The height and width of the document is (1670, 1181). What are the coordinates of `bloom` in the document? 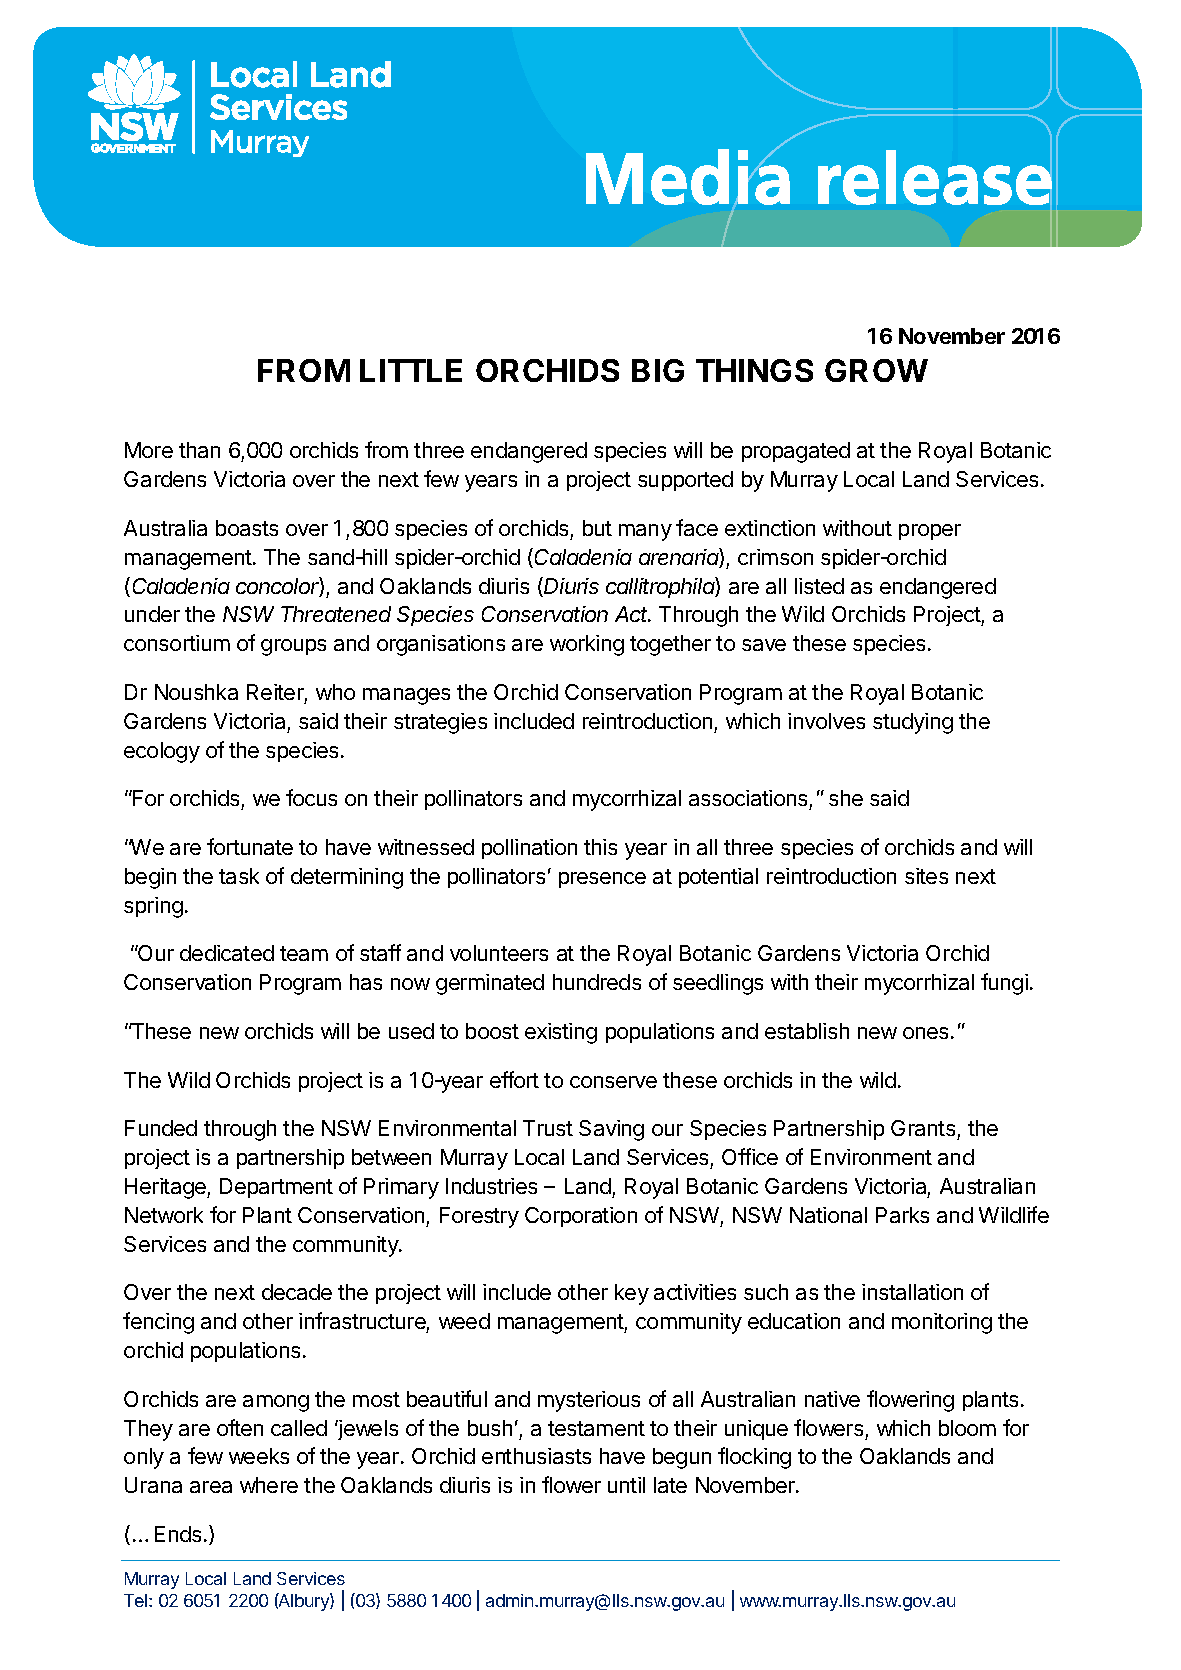 It's located at (967, 1428).
